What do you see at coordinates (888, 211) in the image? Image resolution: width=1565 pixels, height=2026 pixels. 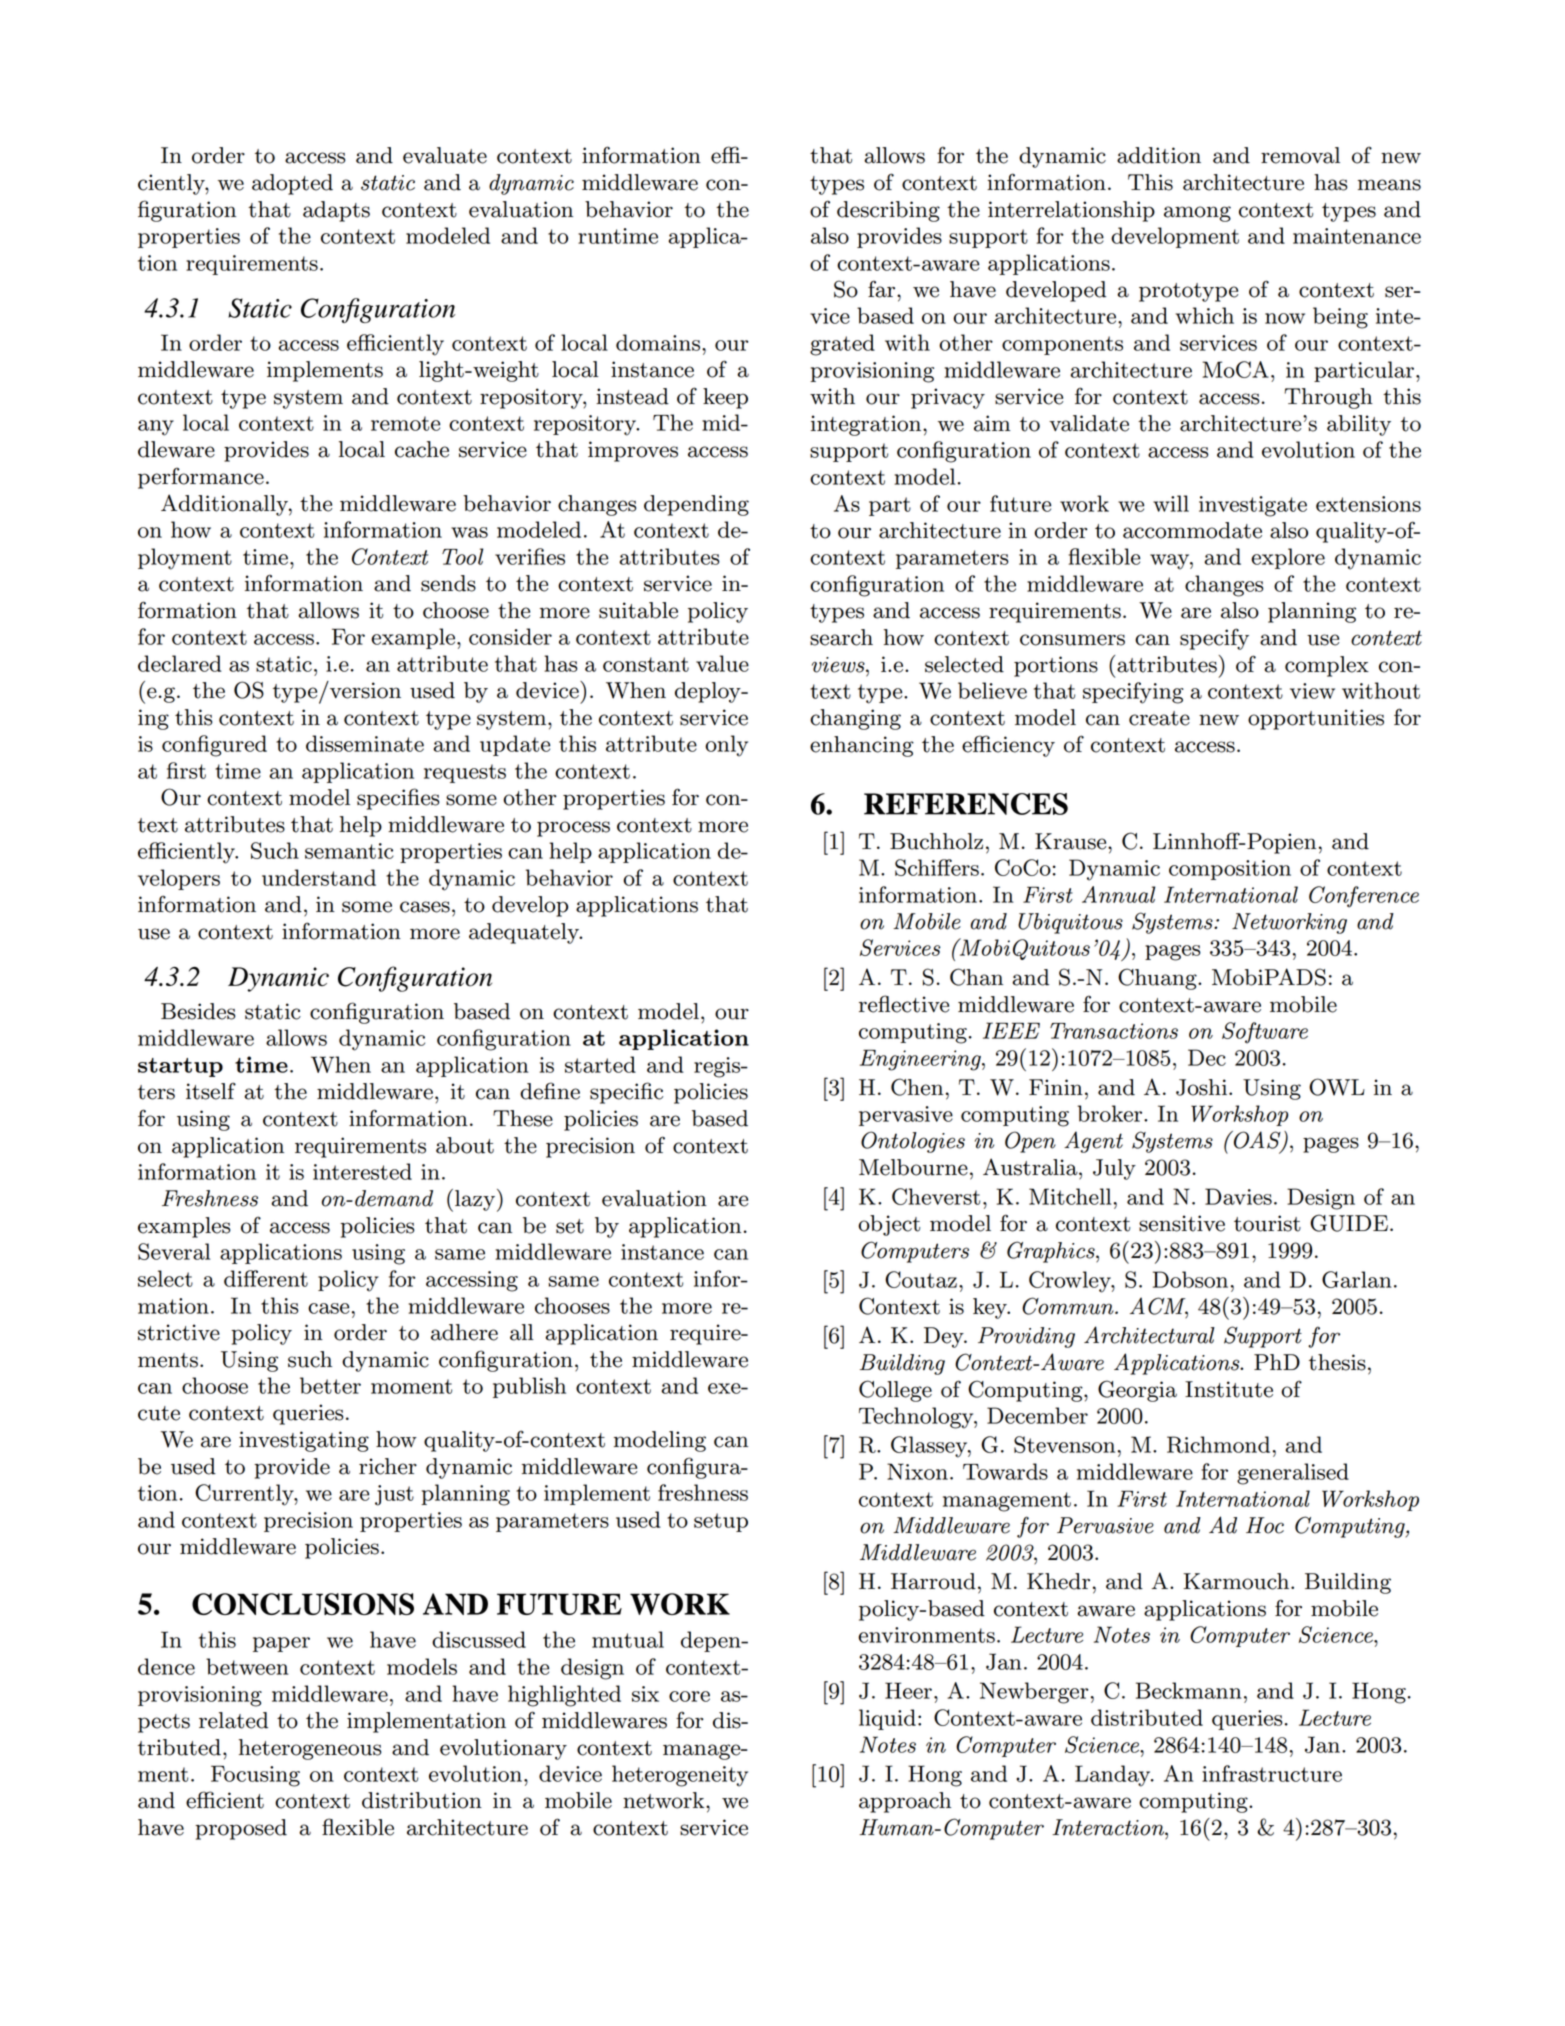 I see `describing` at bounding box center [888, 211].
